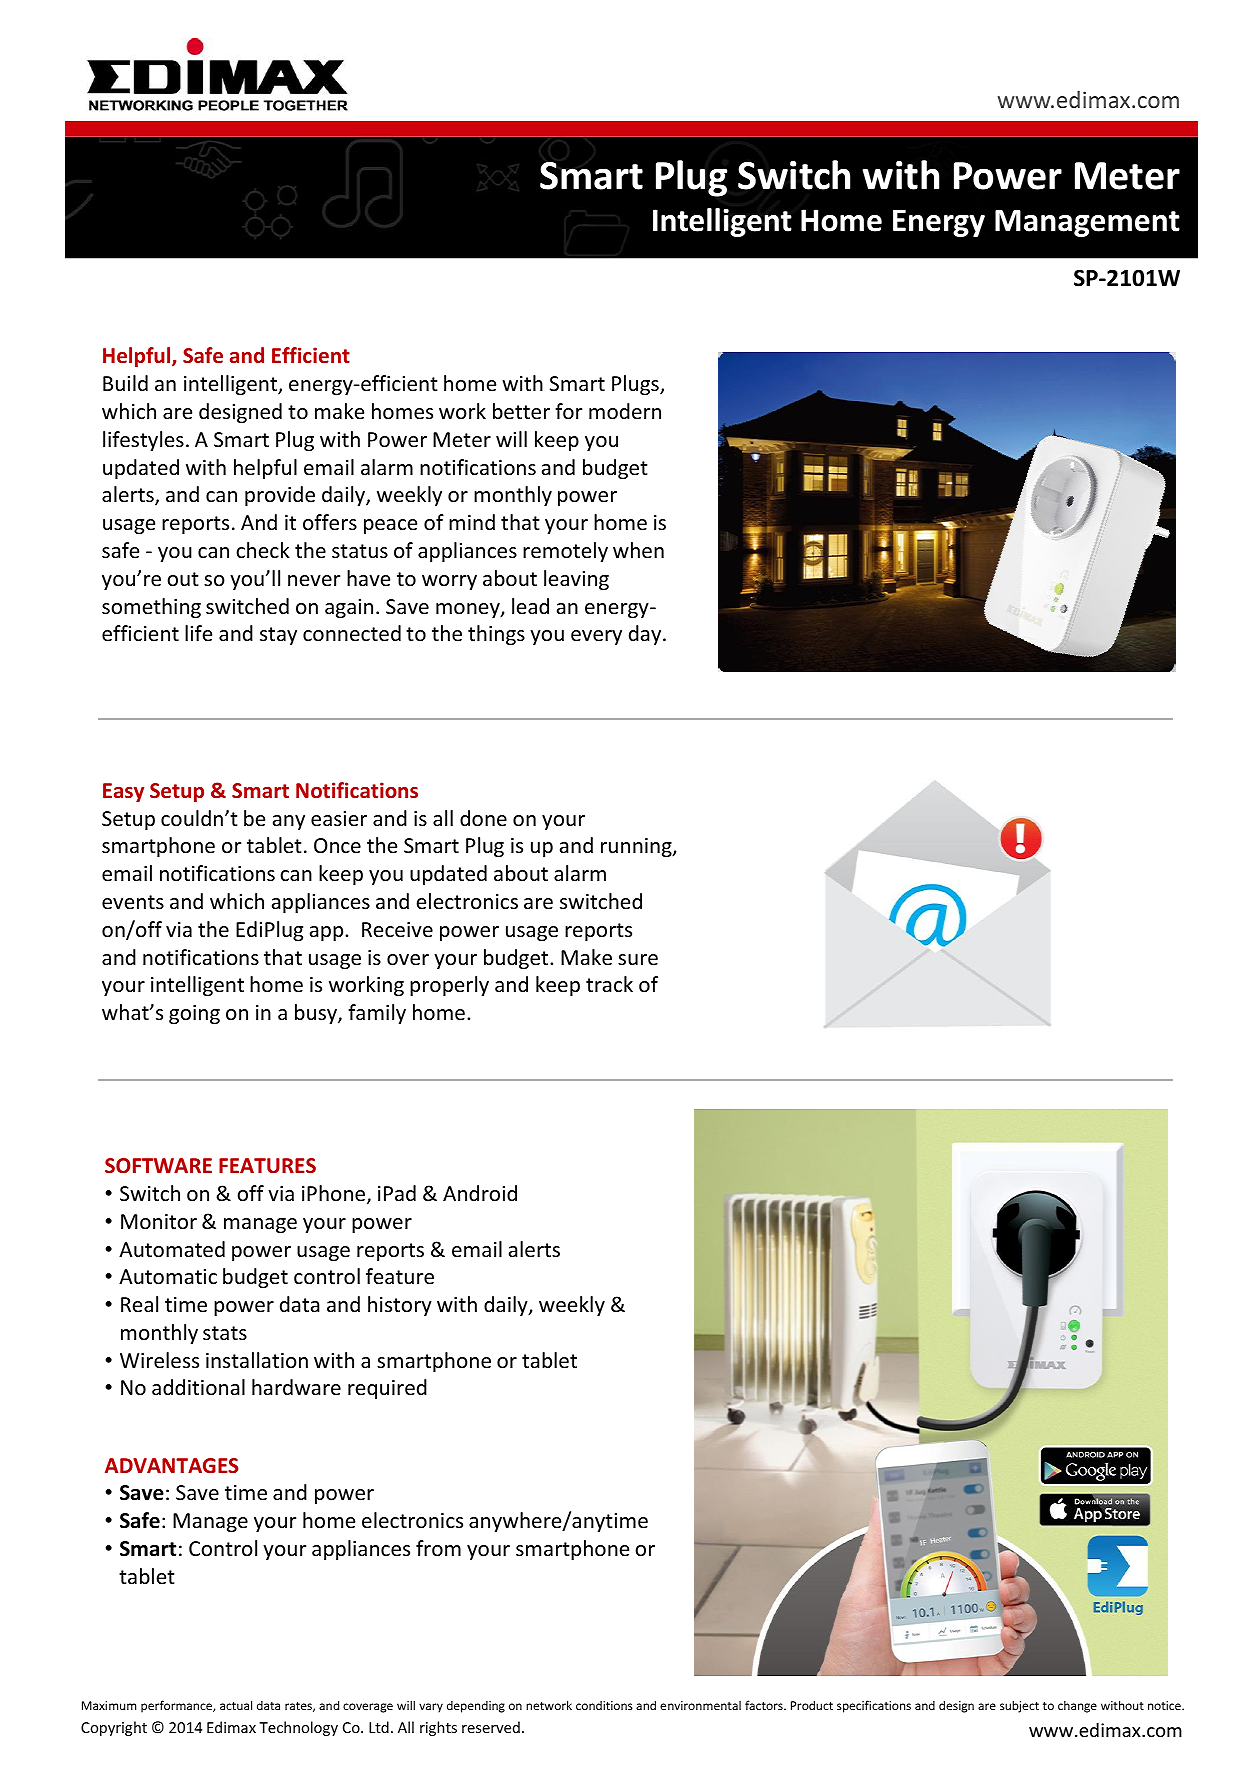 Image resolution: width=1254 pixels, height=1773 pixels. Describe the element at coordinates (625, 411) in the screenshot. I see `modern` at that location.
